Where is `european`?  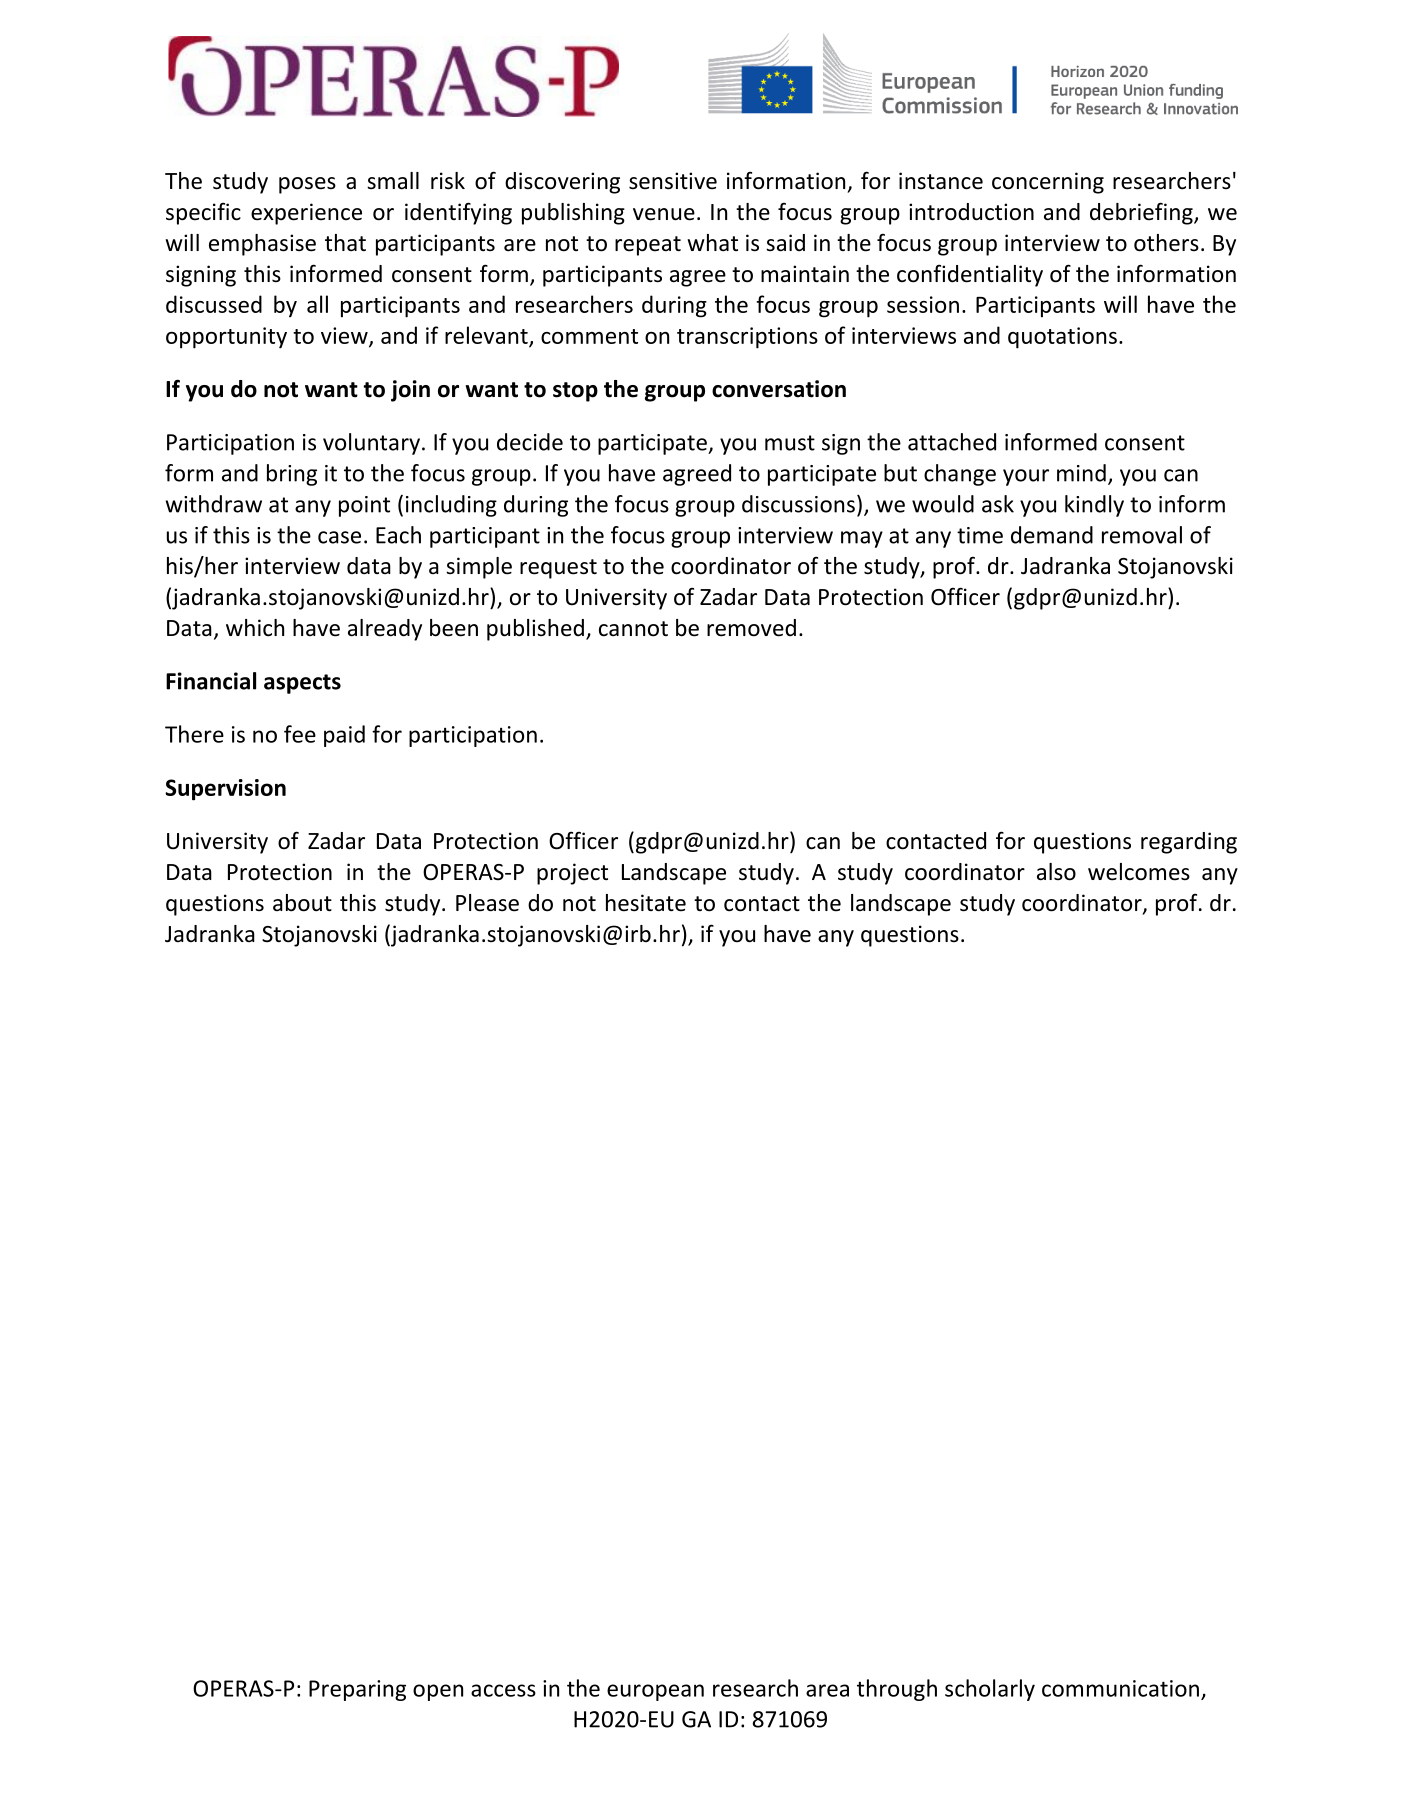
european is located at coordinates (655, 1692).
